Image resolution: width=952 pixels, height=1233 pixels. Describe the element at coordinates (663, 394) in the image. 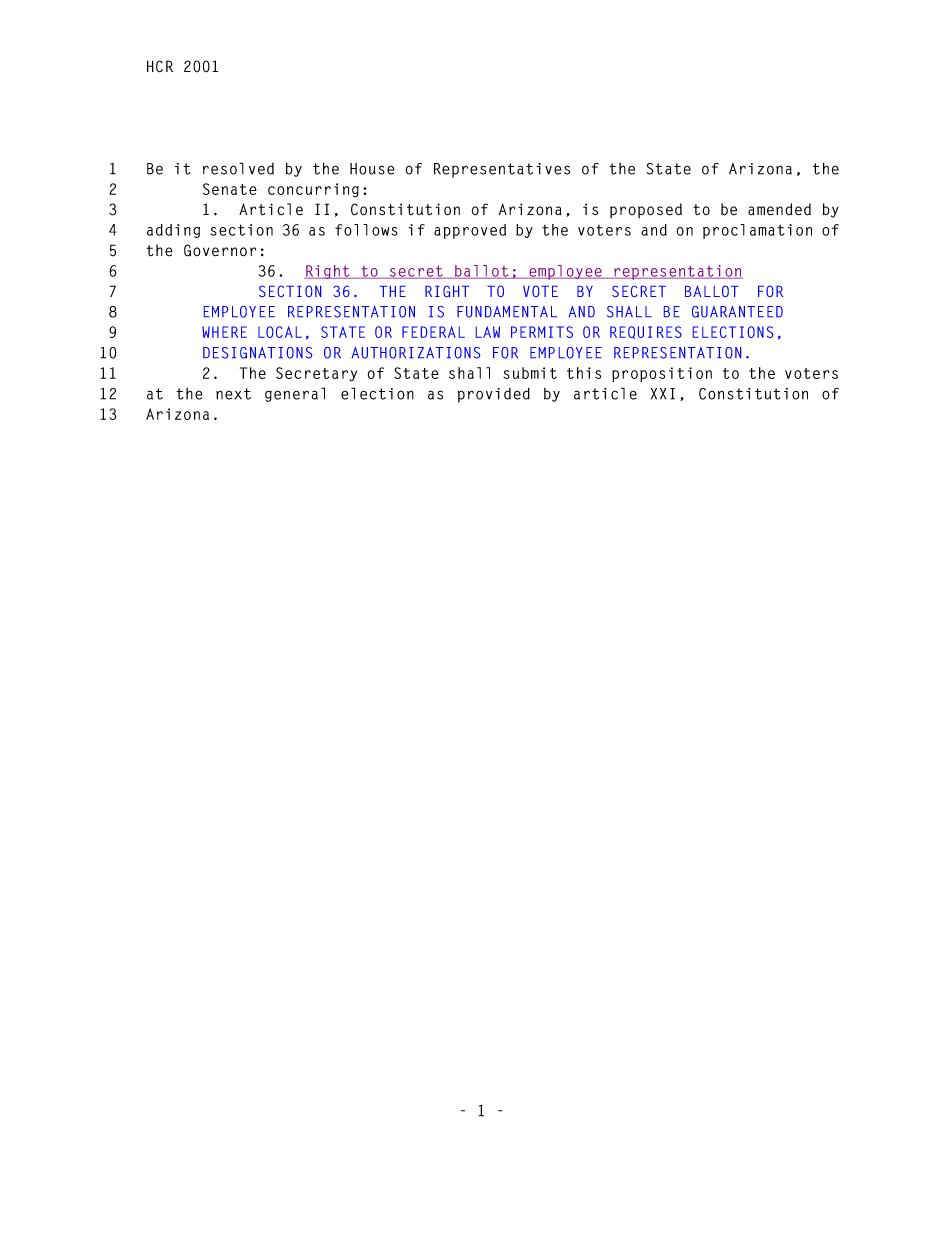

I see `XXI` at that location.
